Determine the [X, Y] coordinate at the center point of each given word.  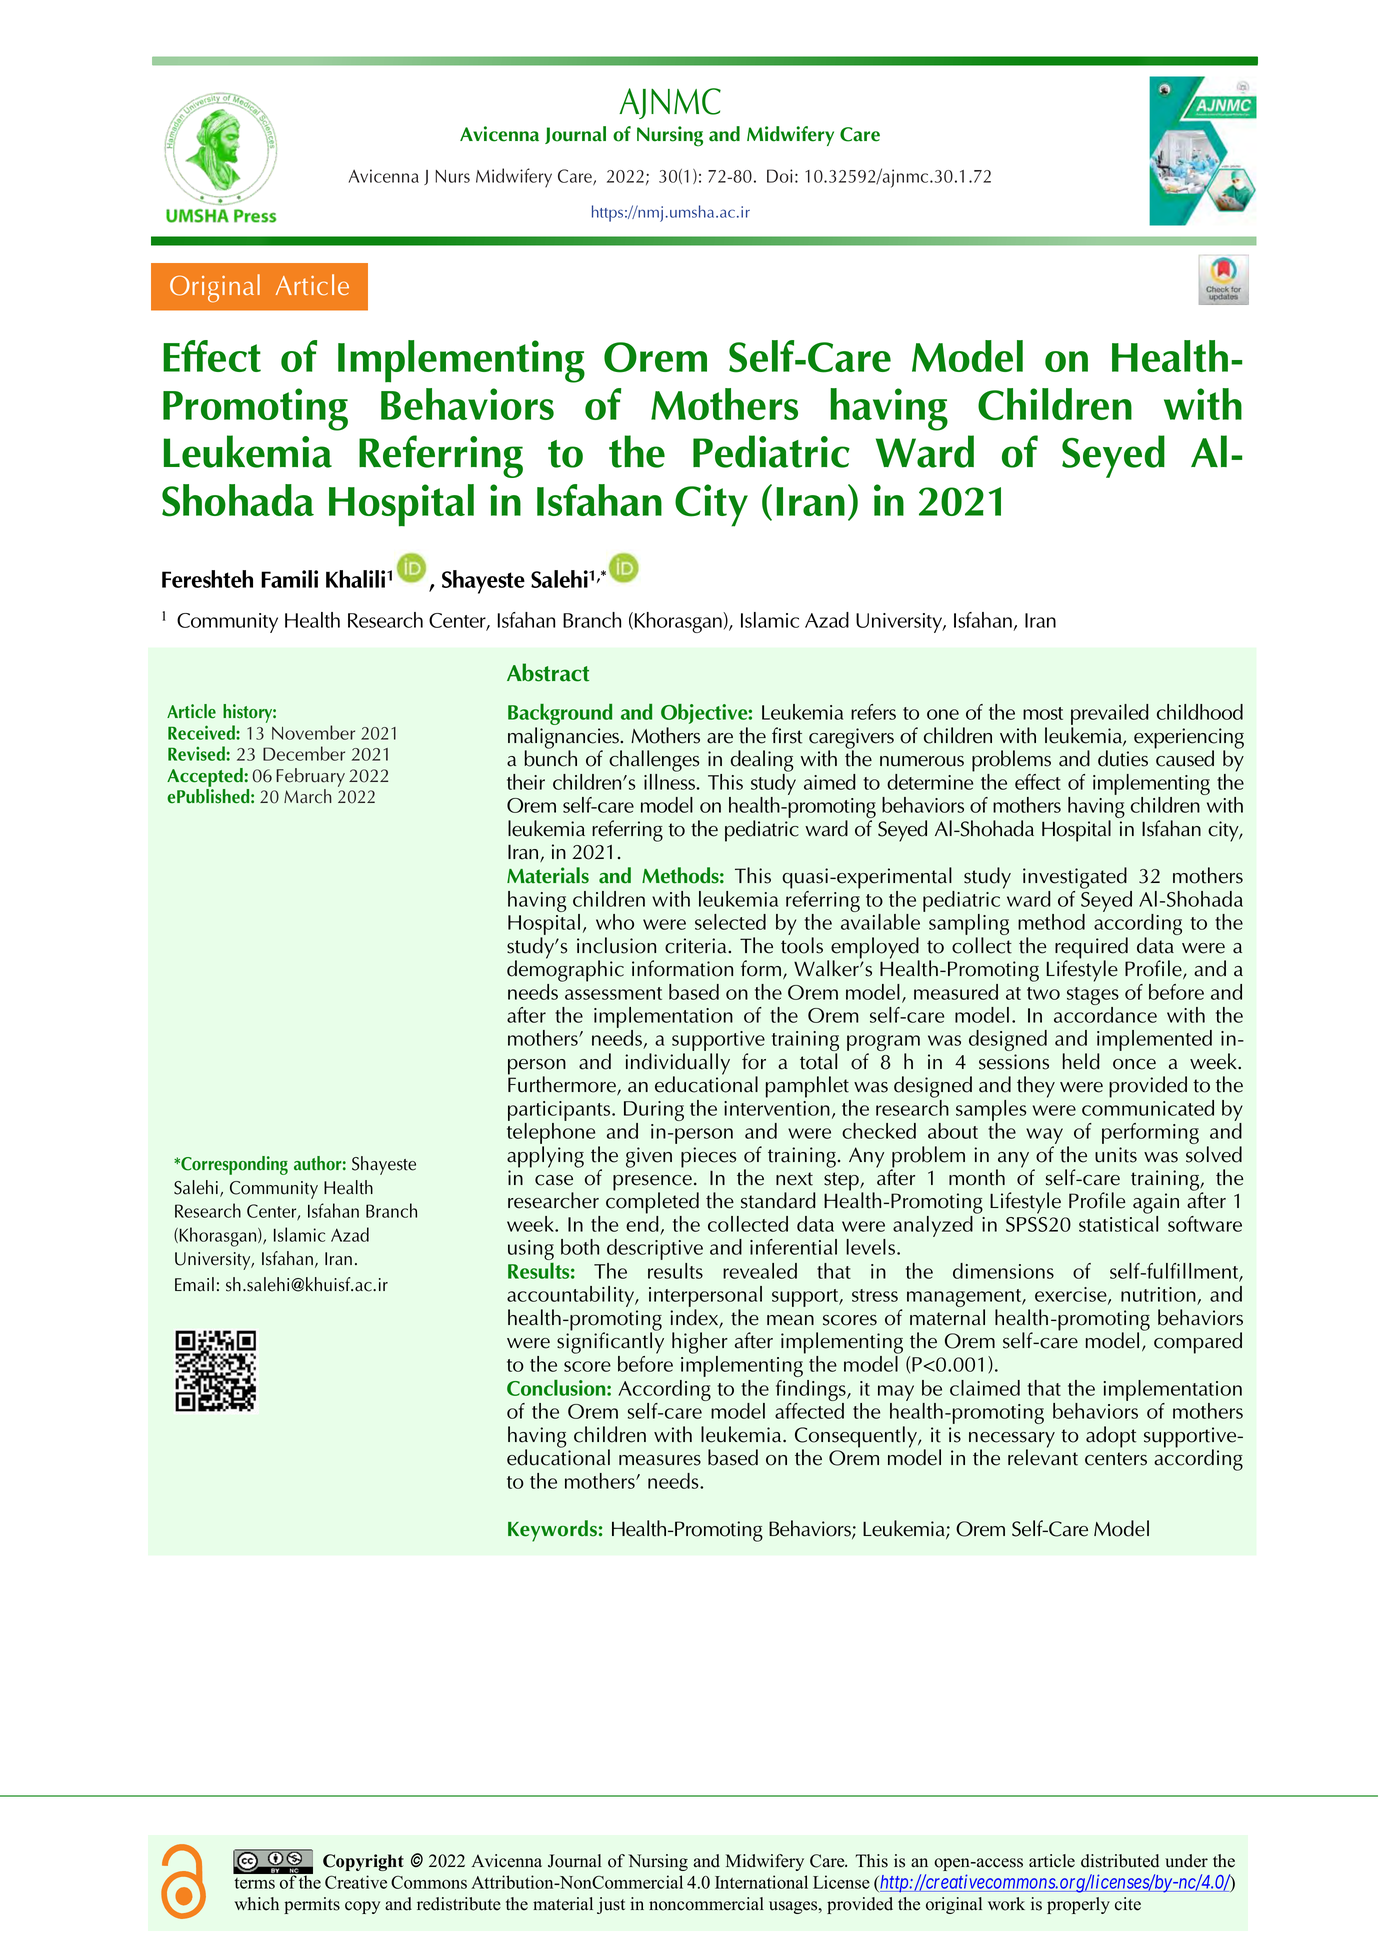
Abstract [548, 672]
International [761, 1882]
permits [312, 1905]
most [1043, 713]
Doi [780, 176]
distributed [1120, 1861]
